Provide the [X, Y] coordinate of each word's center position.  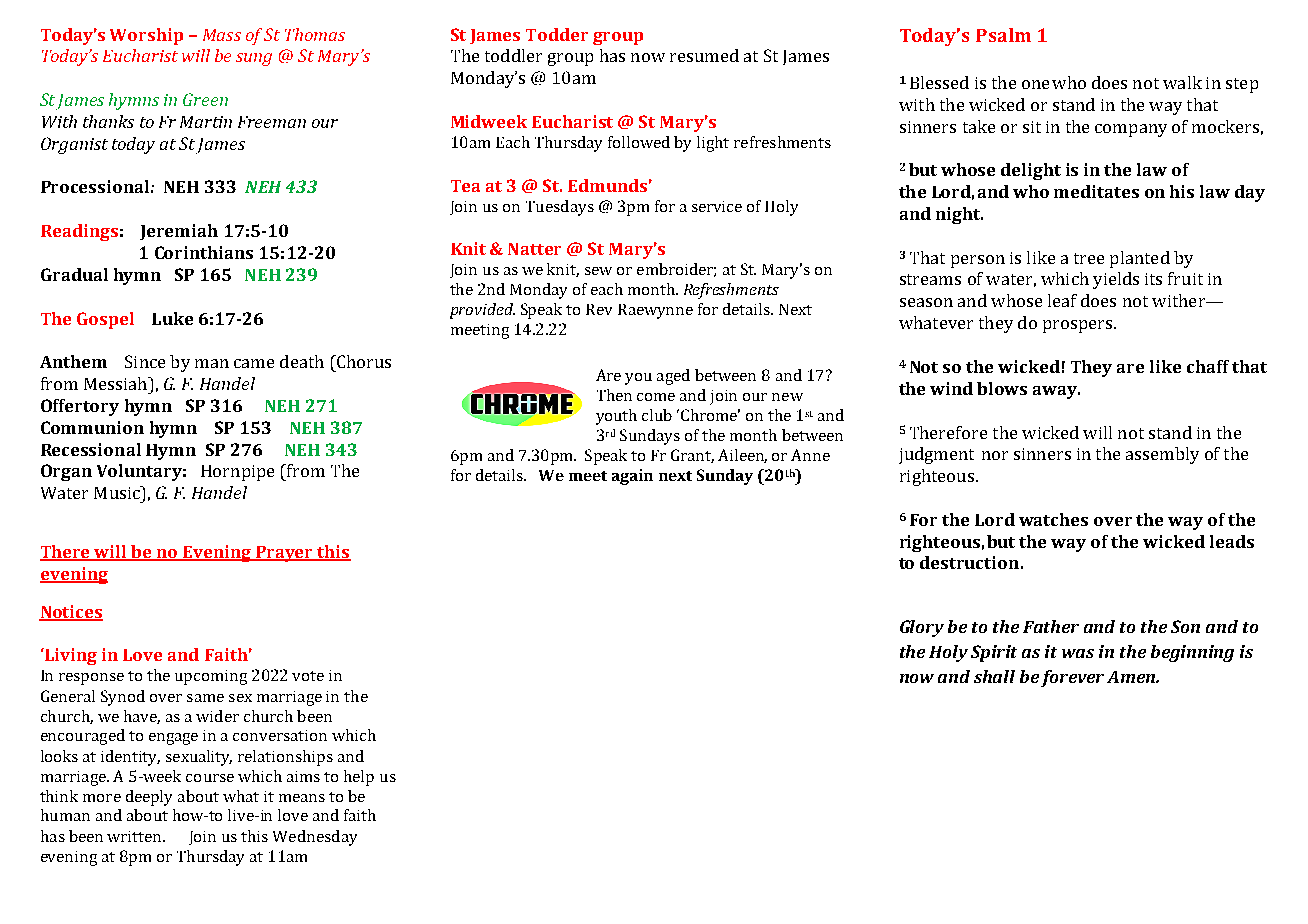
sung [254, 59]
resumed [704, 55]
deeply [149, 798]
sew [598, 271]
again [632, 477]
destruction [969, 562]
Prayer [285, 554]
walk [1182, 82]
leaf [1062, 300]
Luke [172, 318]
